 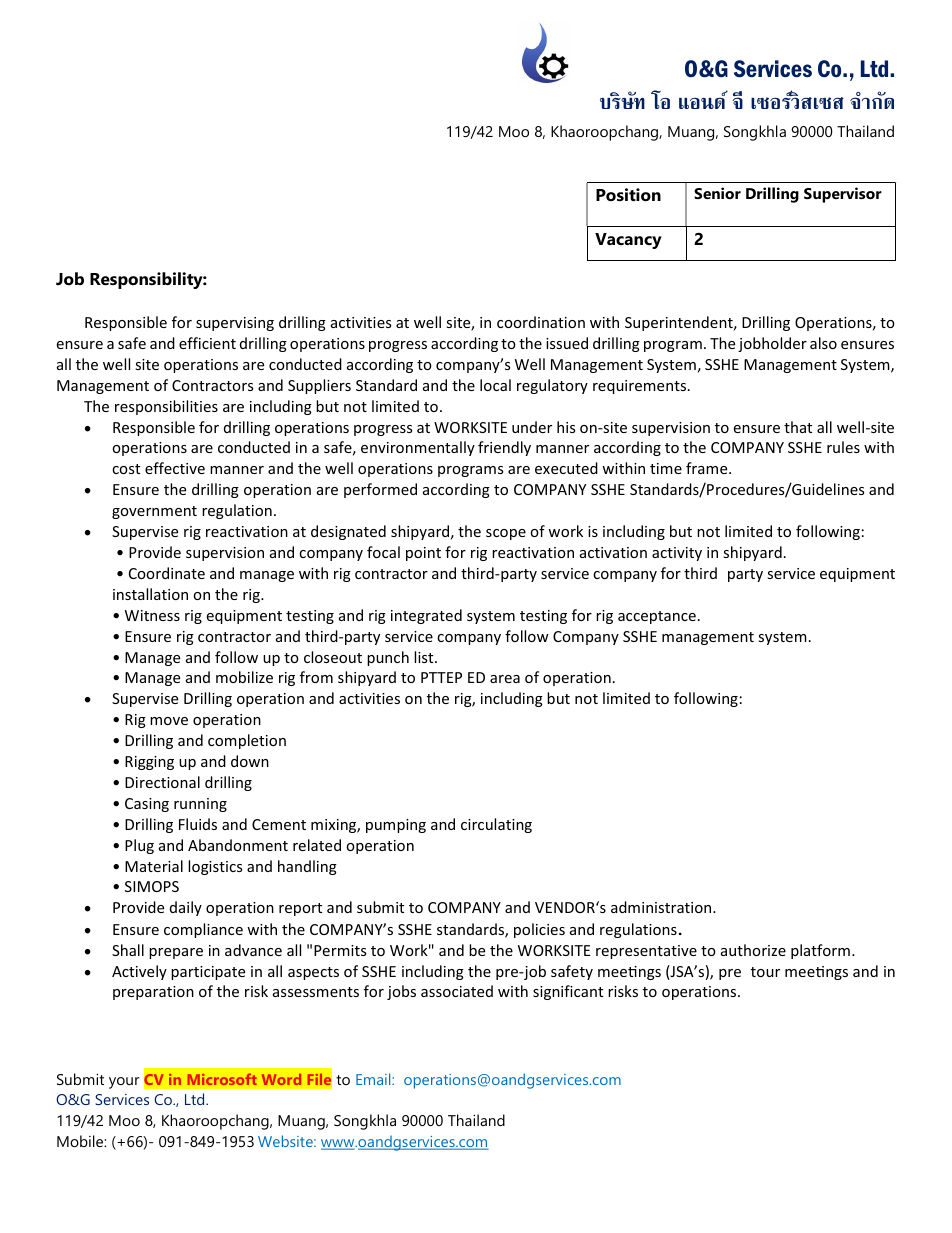 What do you see at coordinates (662, 907) in the image?
I see `administration` at bounding box center [662, 907].
